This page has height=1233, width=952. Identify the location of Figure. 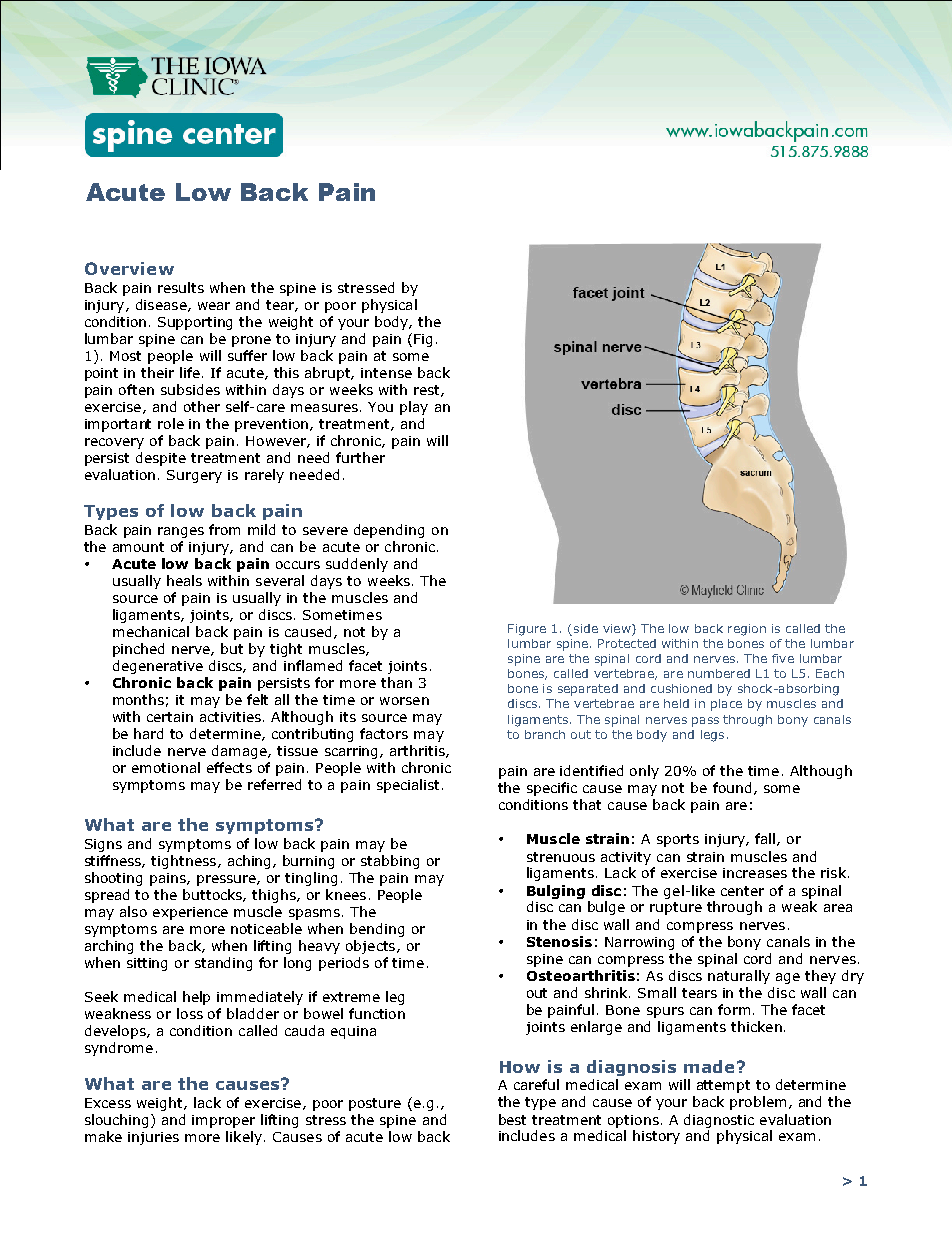
(527, 630).
